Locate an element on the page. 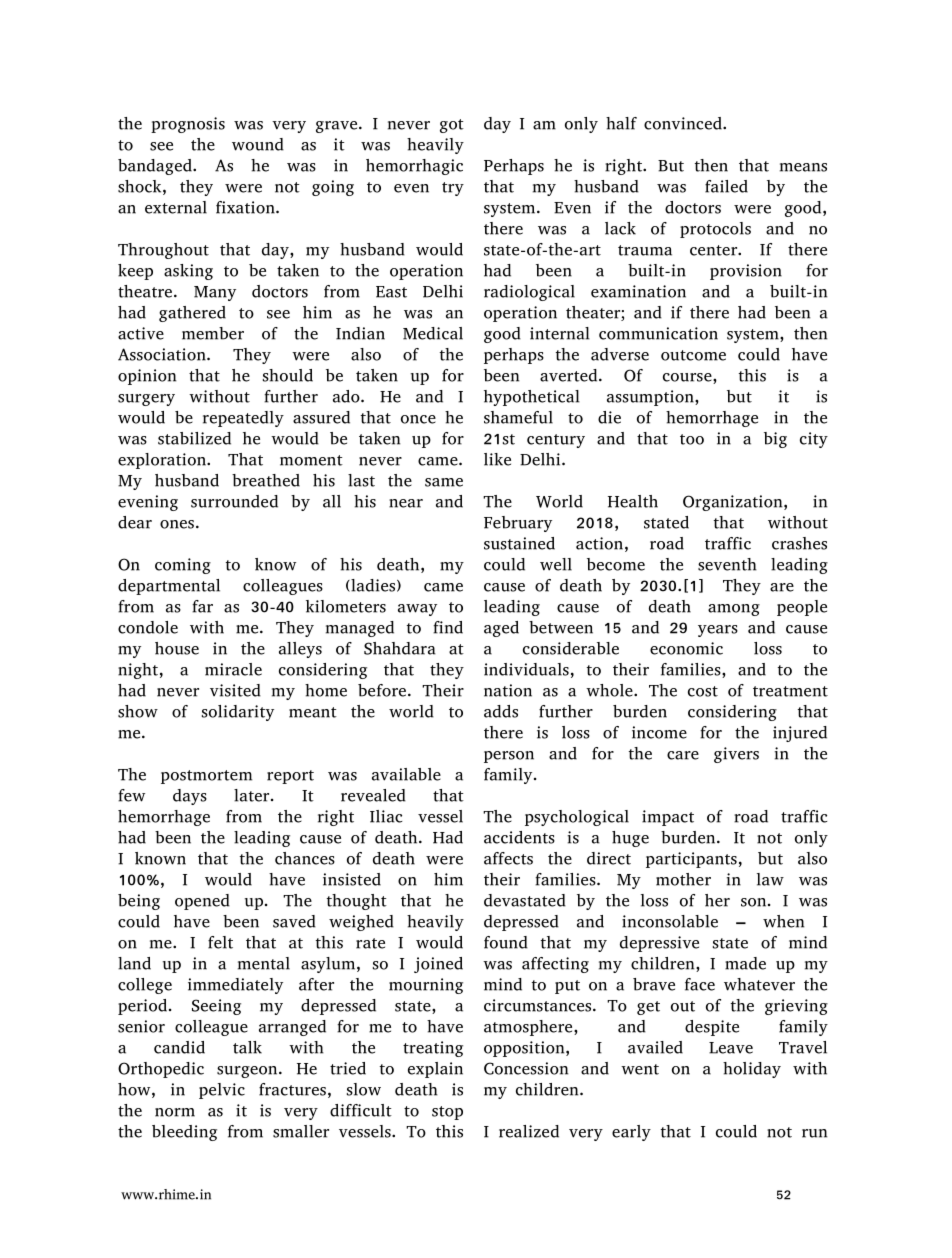 Image resolution: width=952 pixels, height=1258 pixels. givers is located at coordinates (736, 755).
